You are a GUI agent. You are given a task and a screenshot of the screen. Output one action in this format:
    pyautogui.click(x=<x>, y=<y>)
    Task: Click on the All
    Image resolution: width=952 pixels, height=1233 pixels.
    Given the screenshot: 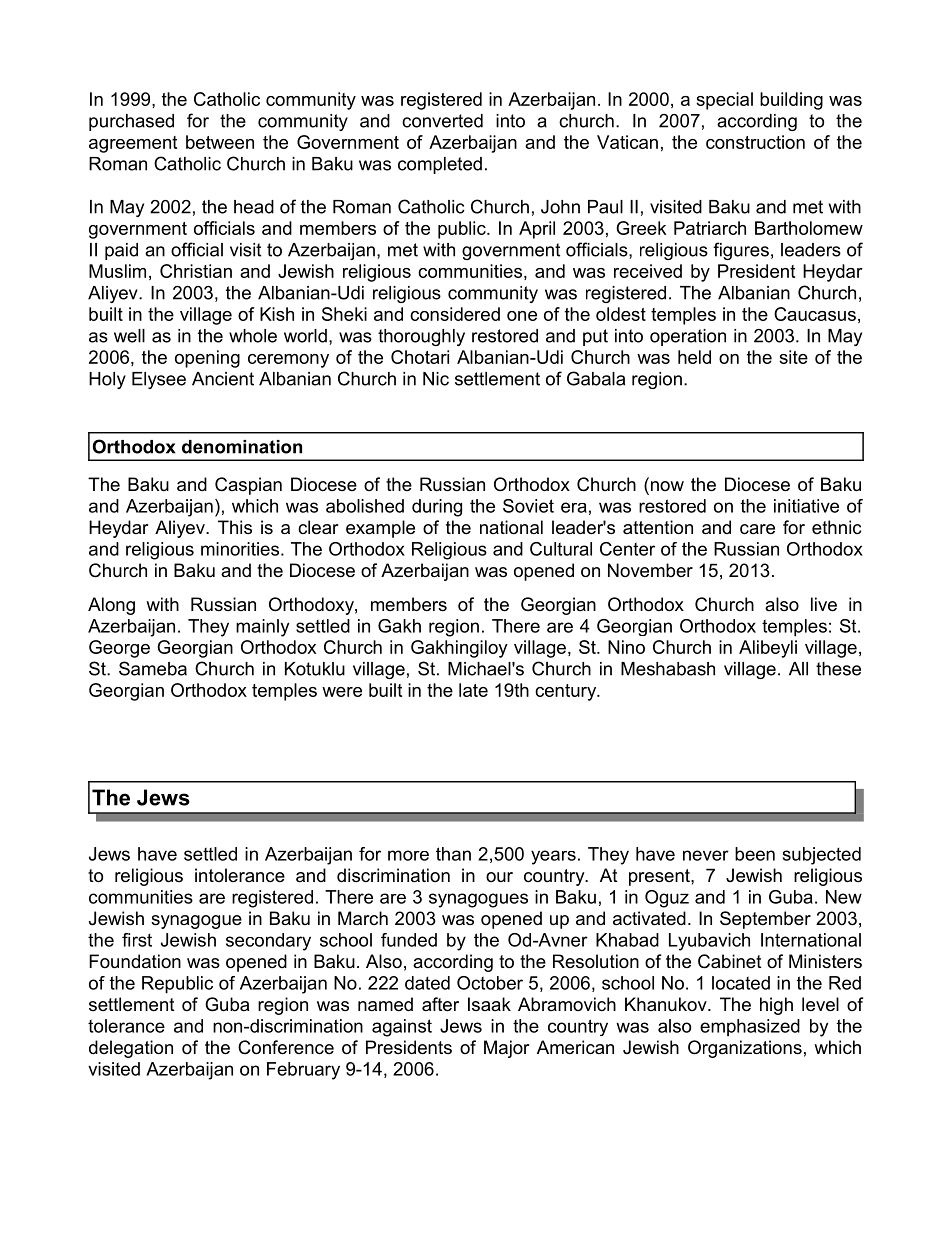 What is the action you would take?
    pyautogui.click(x=798, y=669)
